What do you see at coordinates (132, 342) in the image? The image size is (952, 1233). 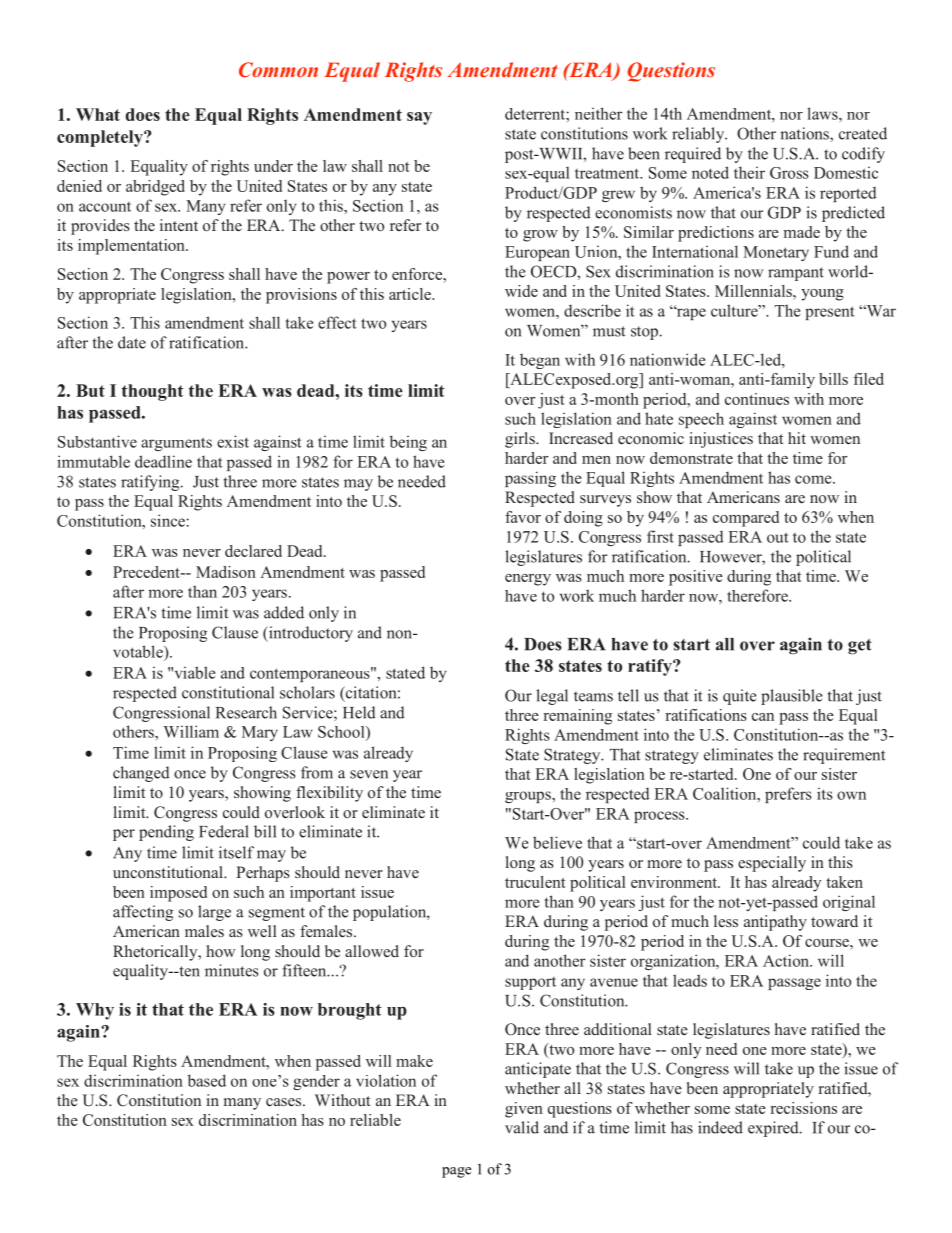 I see `date` at bounding box center [132, 342].
